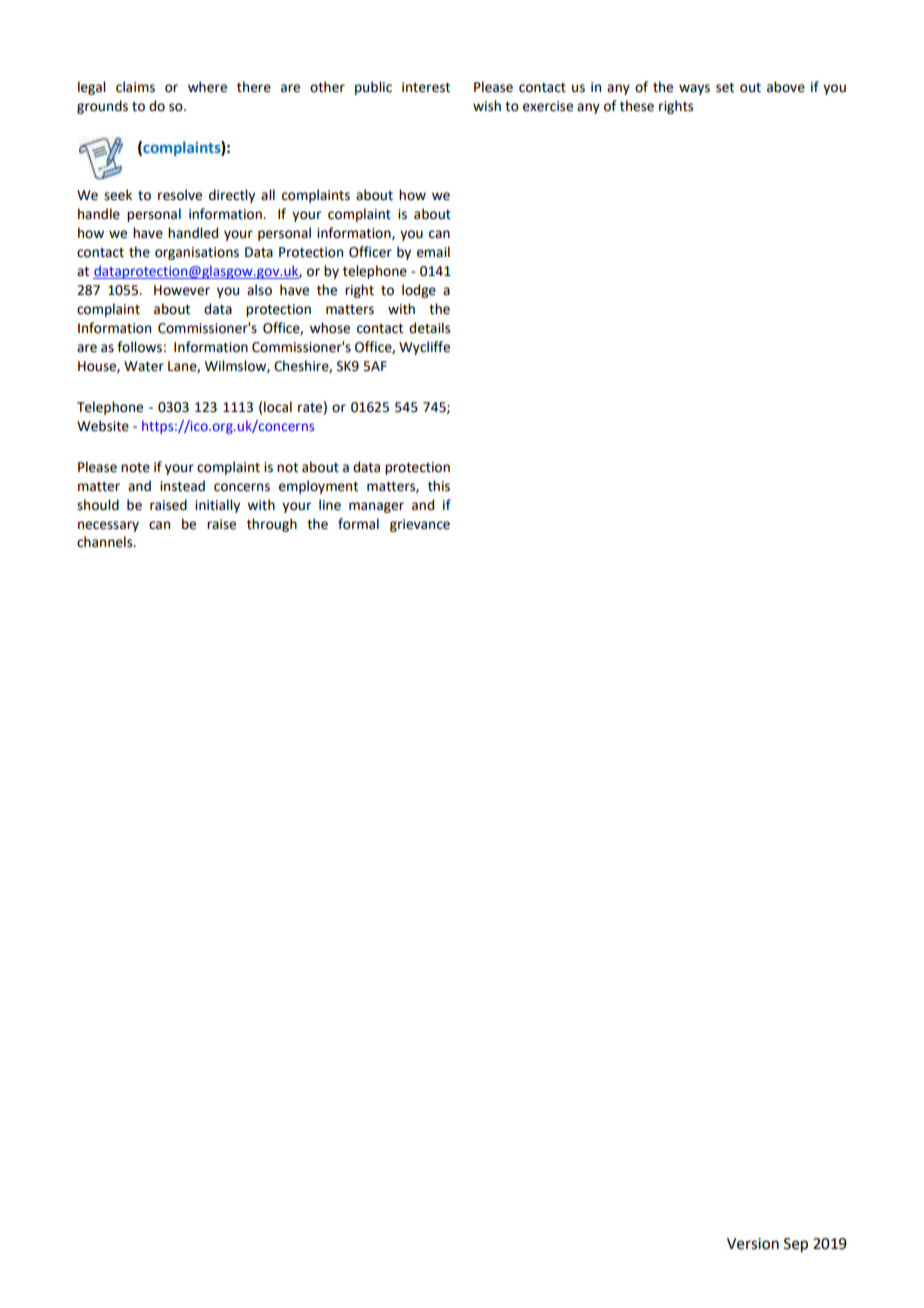  What do you see at coordinates (106, 542) in the screenshot?
I see `channels` at bounding box center [106, 542].
